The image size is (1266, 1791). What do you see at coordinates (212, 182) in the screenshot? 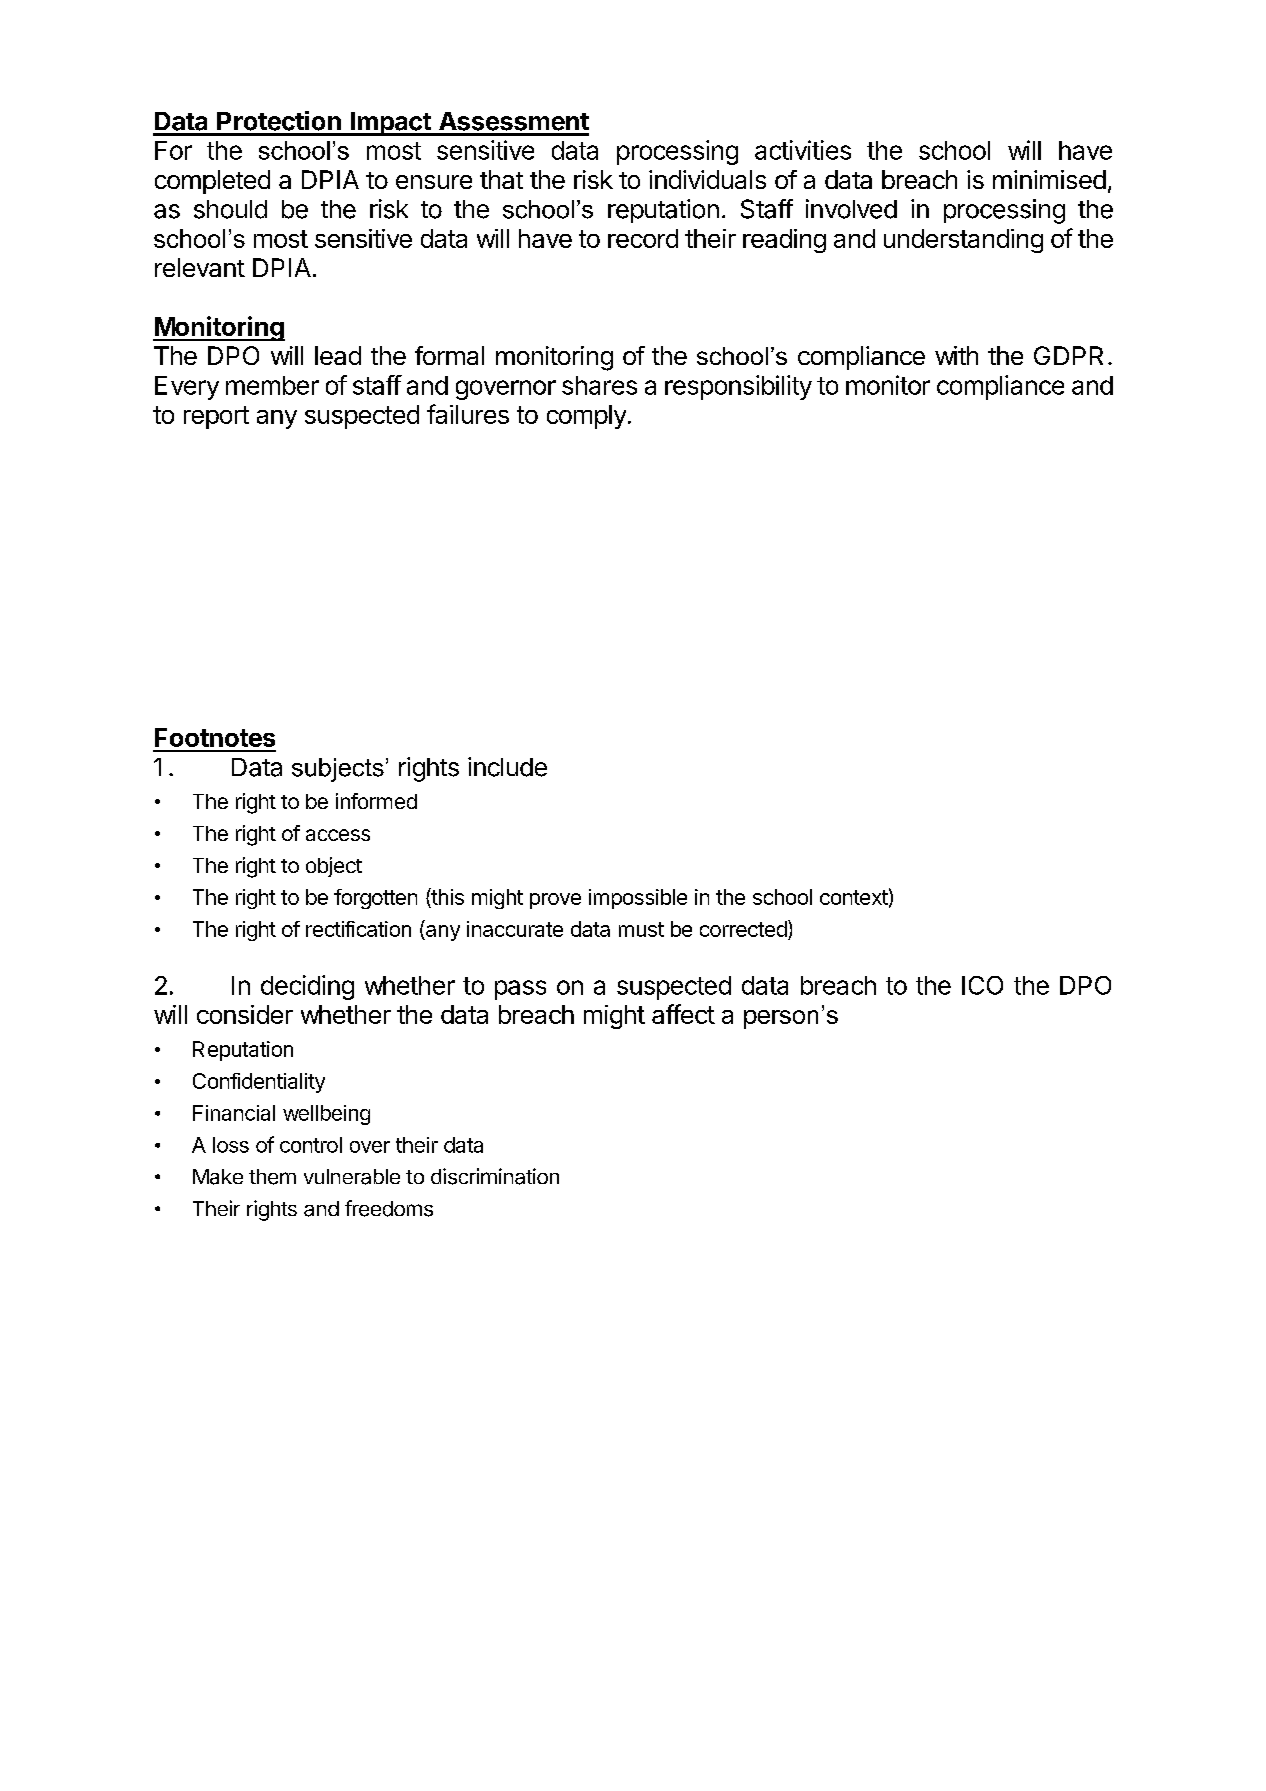
I see `completed` at bounding box center [212, 182].
